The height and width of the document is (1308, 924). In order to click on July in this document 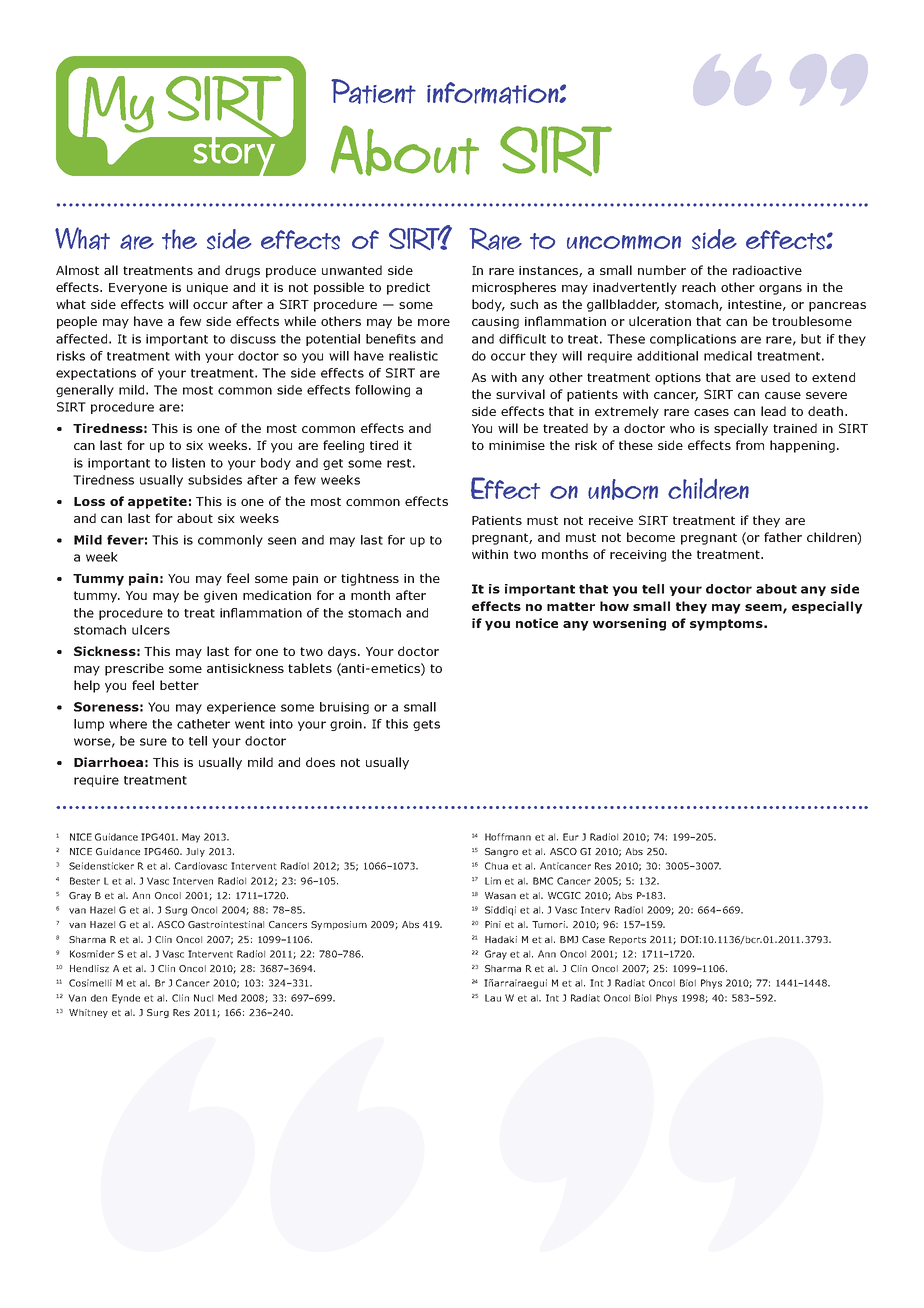, I will do `click(195, 852)`.
